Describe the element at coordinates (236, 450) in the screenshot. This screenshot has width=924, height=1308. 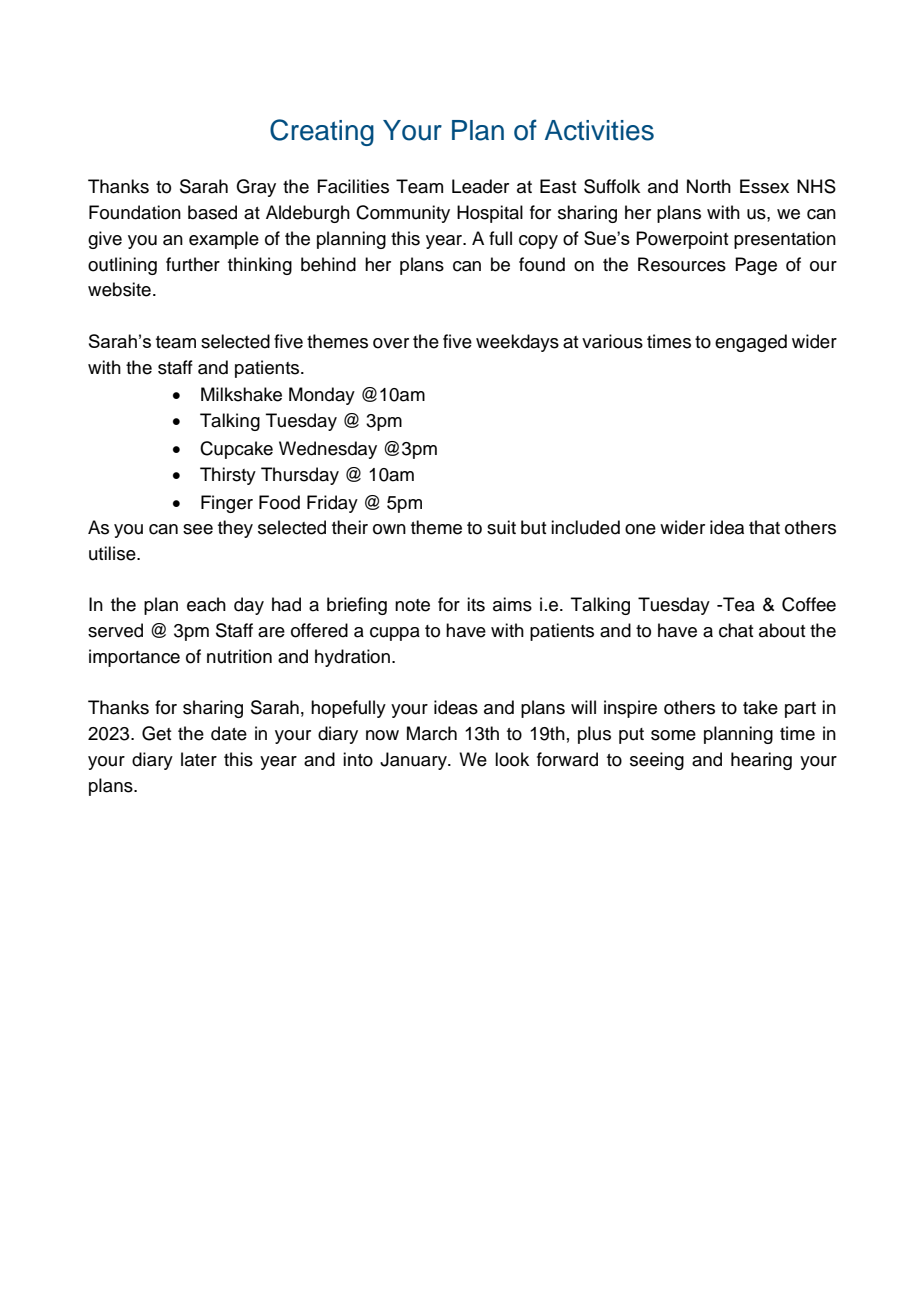
I see `Cupcake` at that location.
